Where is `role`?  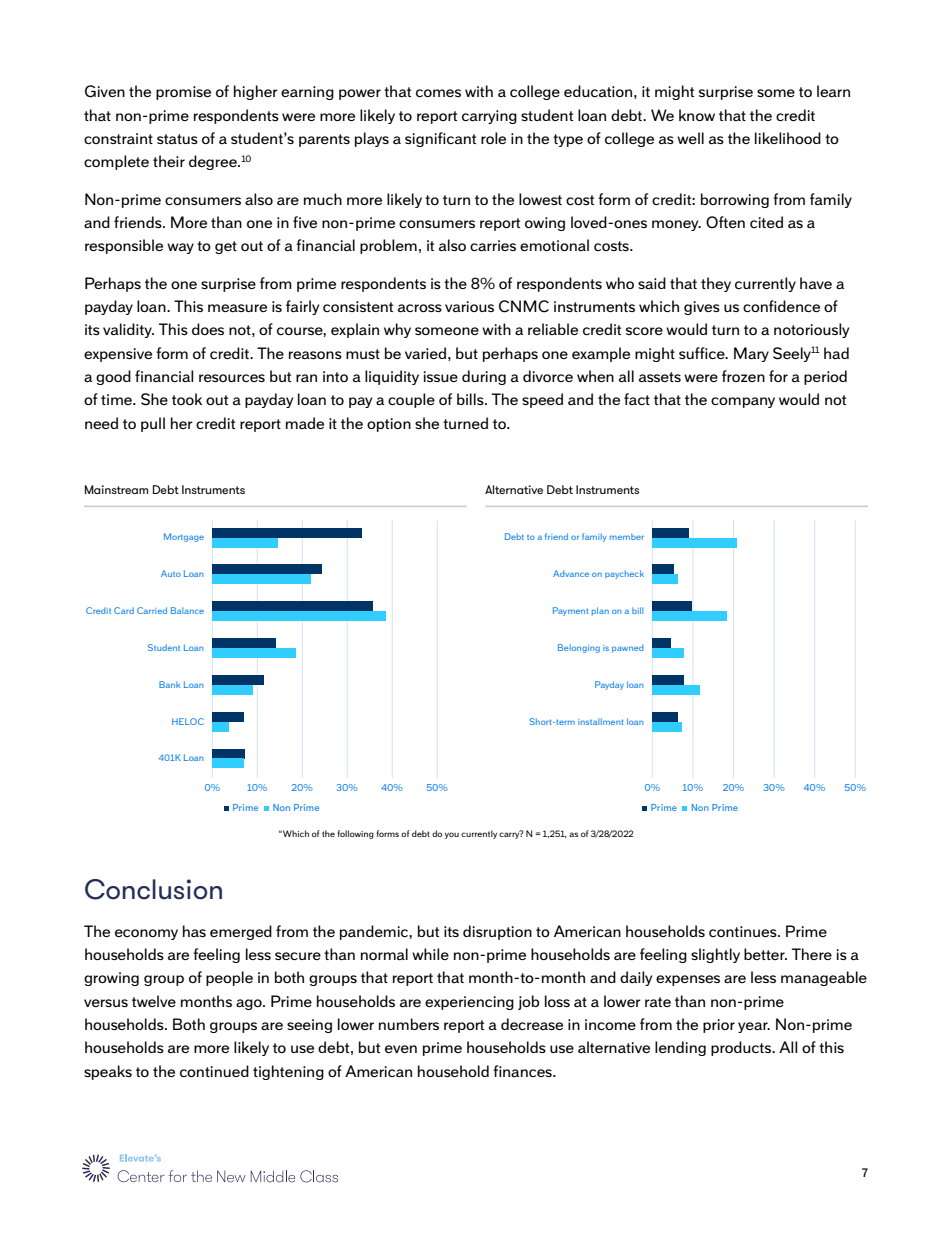 role is located at coordinates (493, 138).
